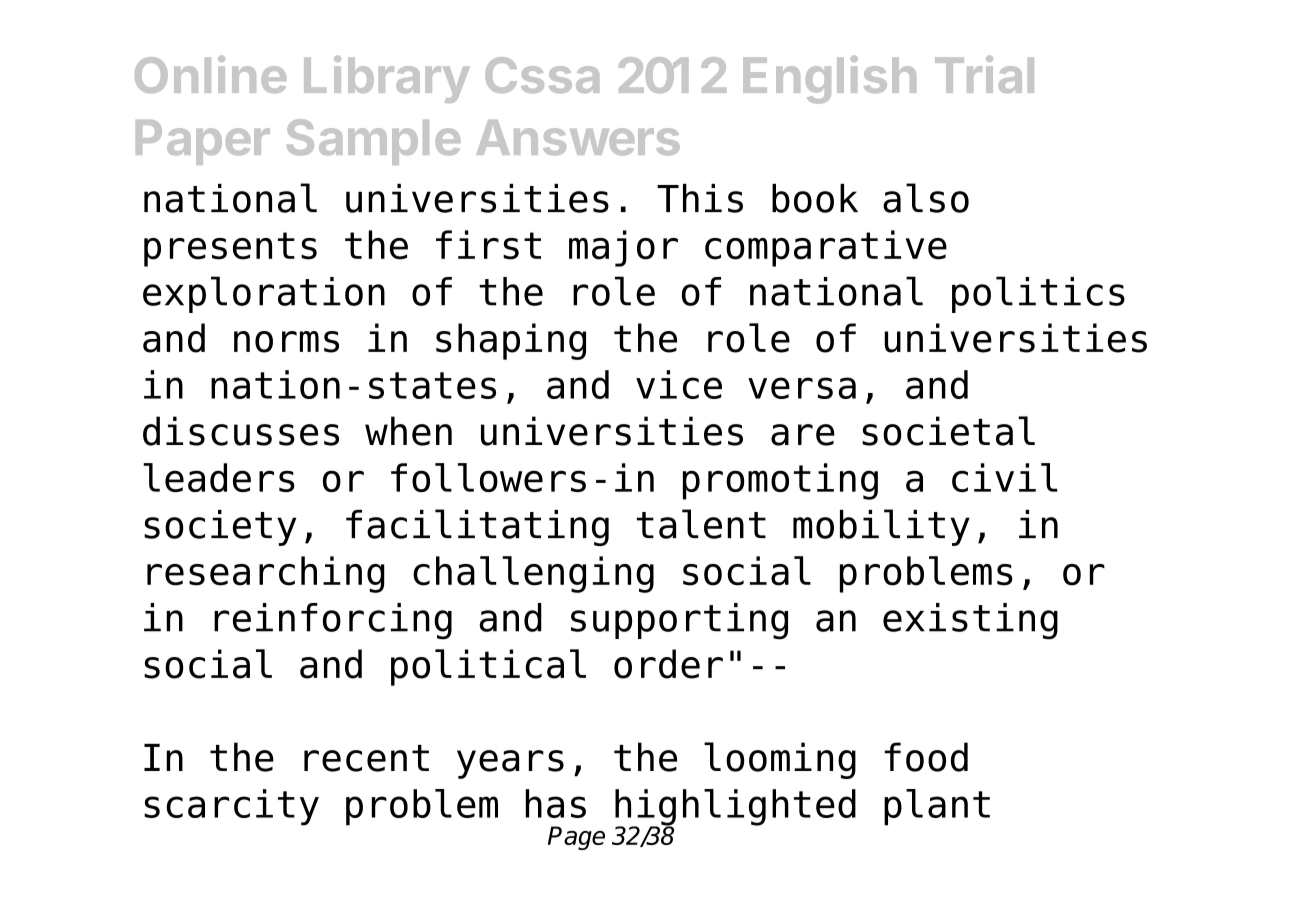 This page has height=924, width=1303. Describe the element at coordinates (984, 74) in the page. I see `Trial` at that location.
